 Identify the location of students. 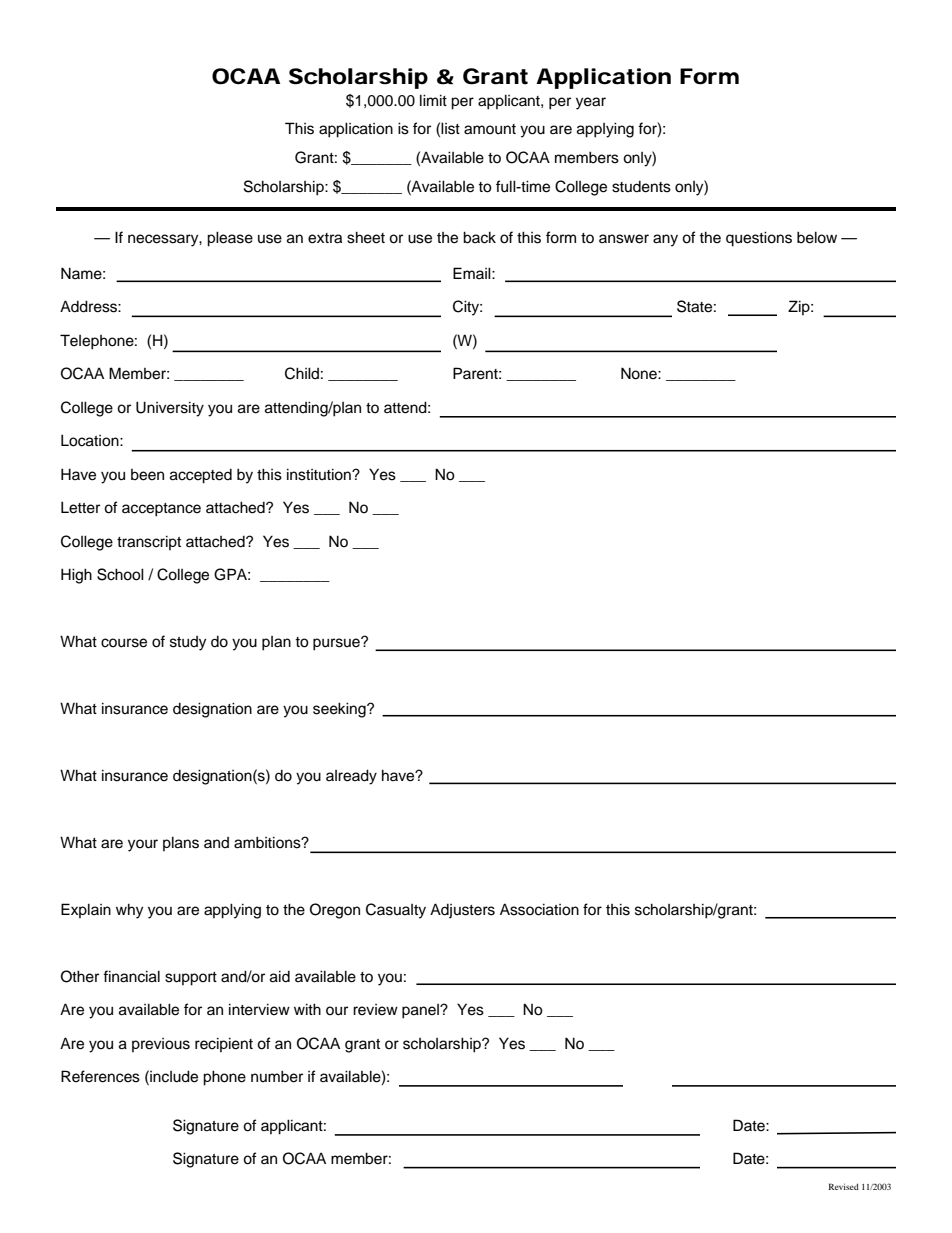
(641, 187).
